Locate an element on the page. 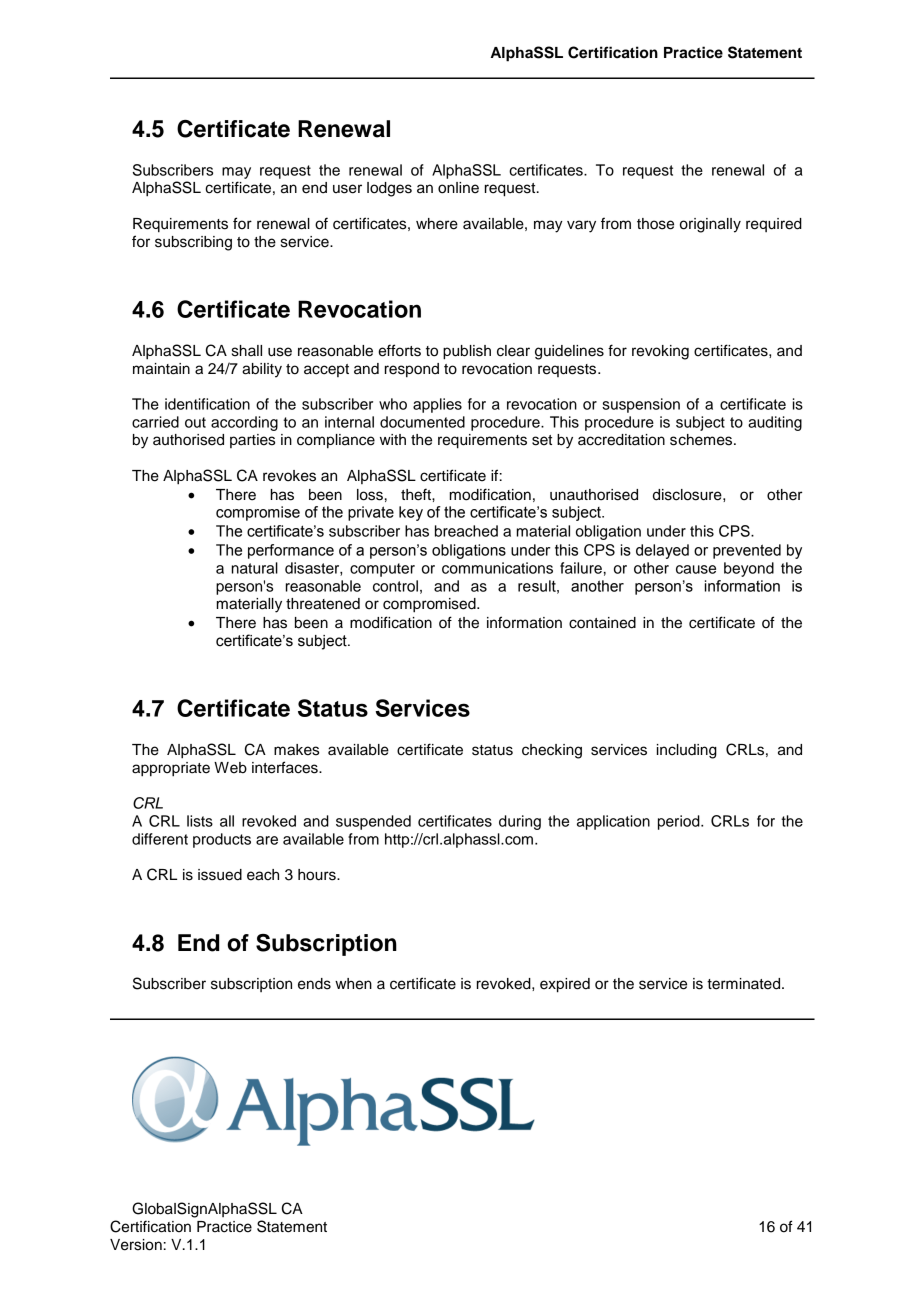 The width and height of the page is (924, 1308). subscribing is located at coordinates (193, 243).
